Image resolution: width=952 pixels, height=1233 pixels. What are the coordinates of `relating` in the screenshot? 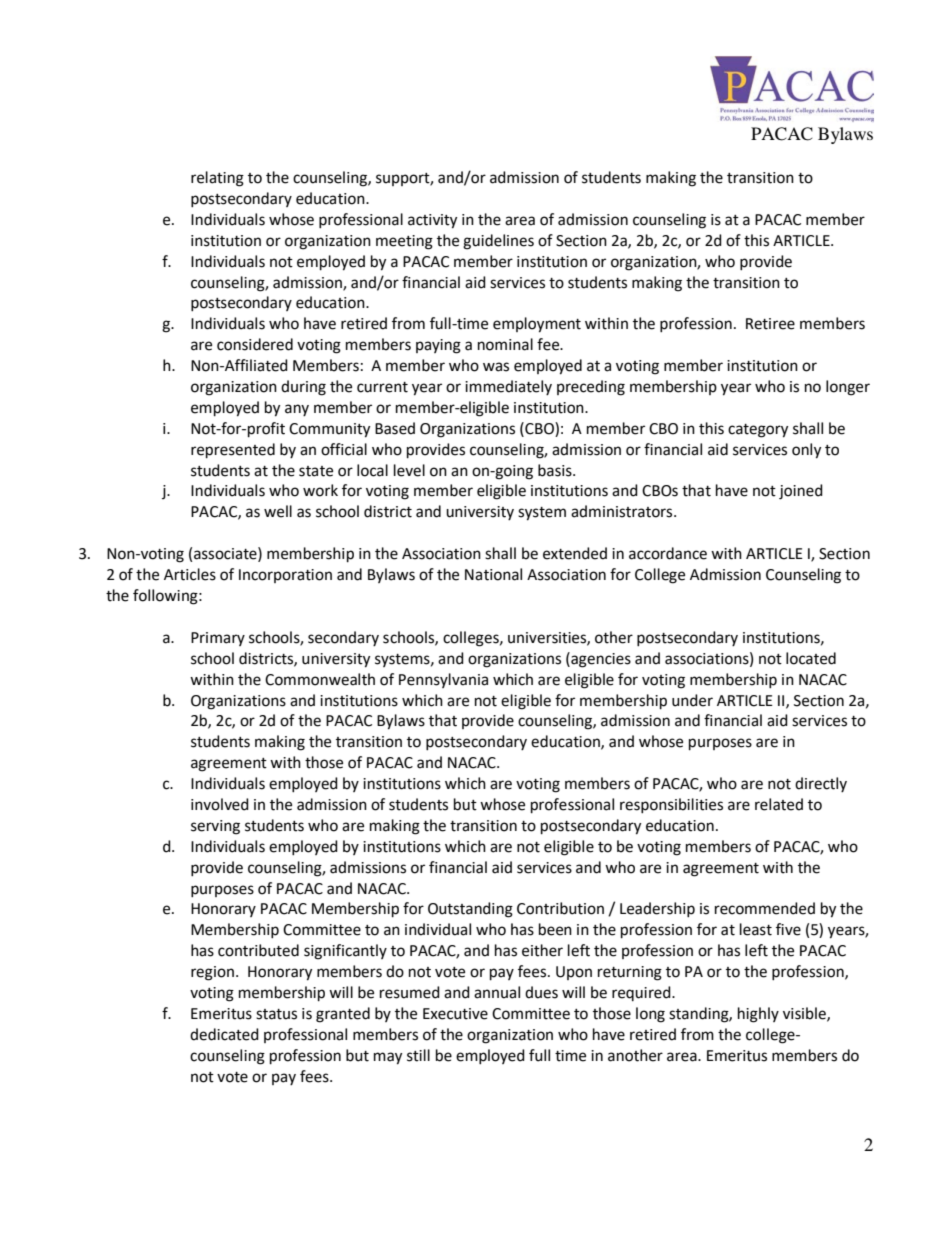 It's located at (217, 179).
